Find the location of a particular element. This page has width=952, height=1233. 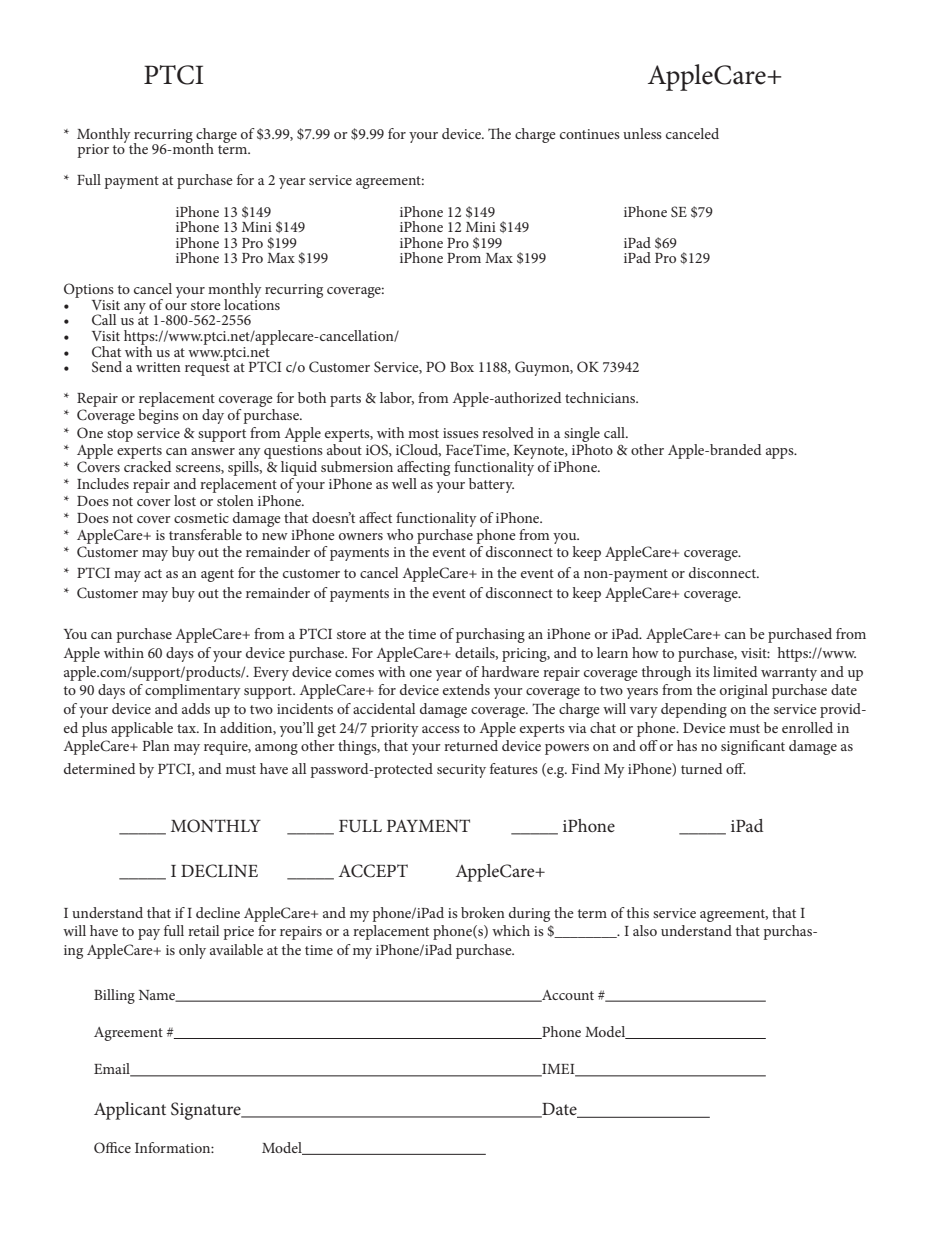

which is located at coordinates (511, 930).
